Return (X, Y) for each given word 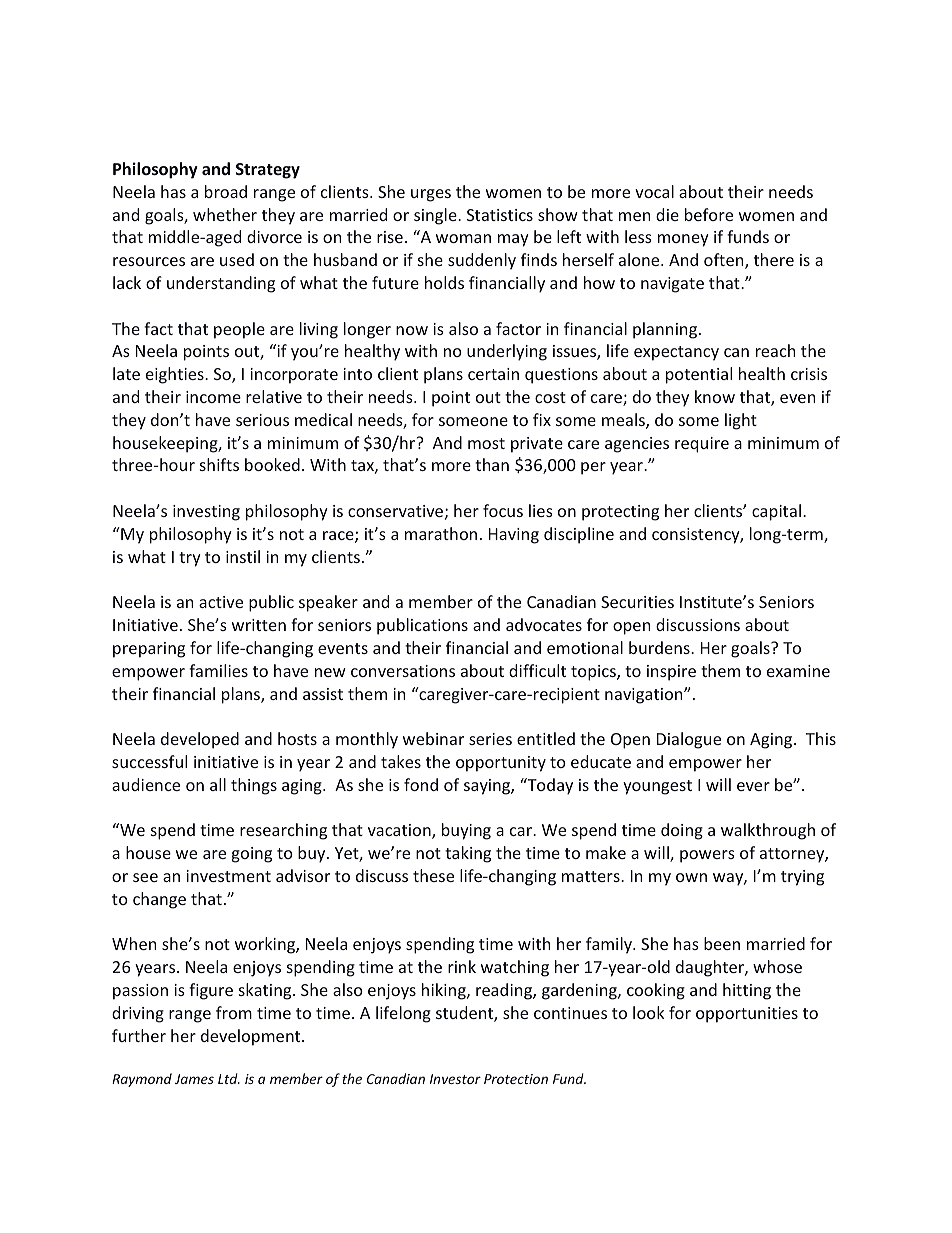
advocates (544, 624)
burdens (660, 647)
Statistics (500, 215)
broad (226, 191)
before (709, 214)
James (194, 1079)
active (221, 602)
